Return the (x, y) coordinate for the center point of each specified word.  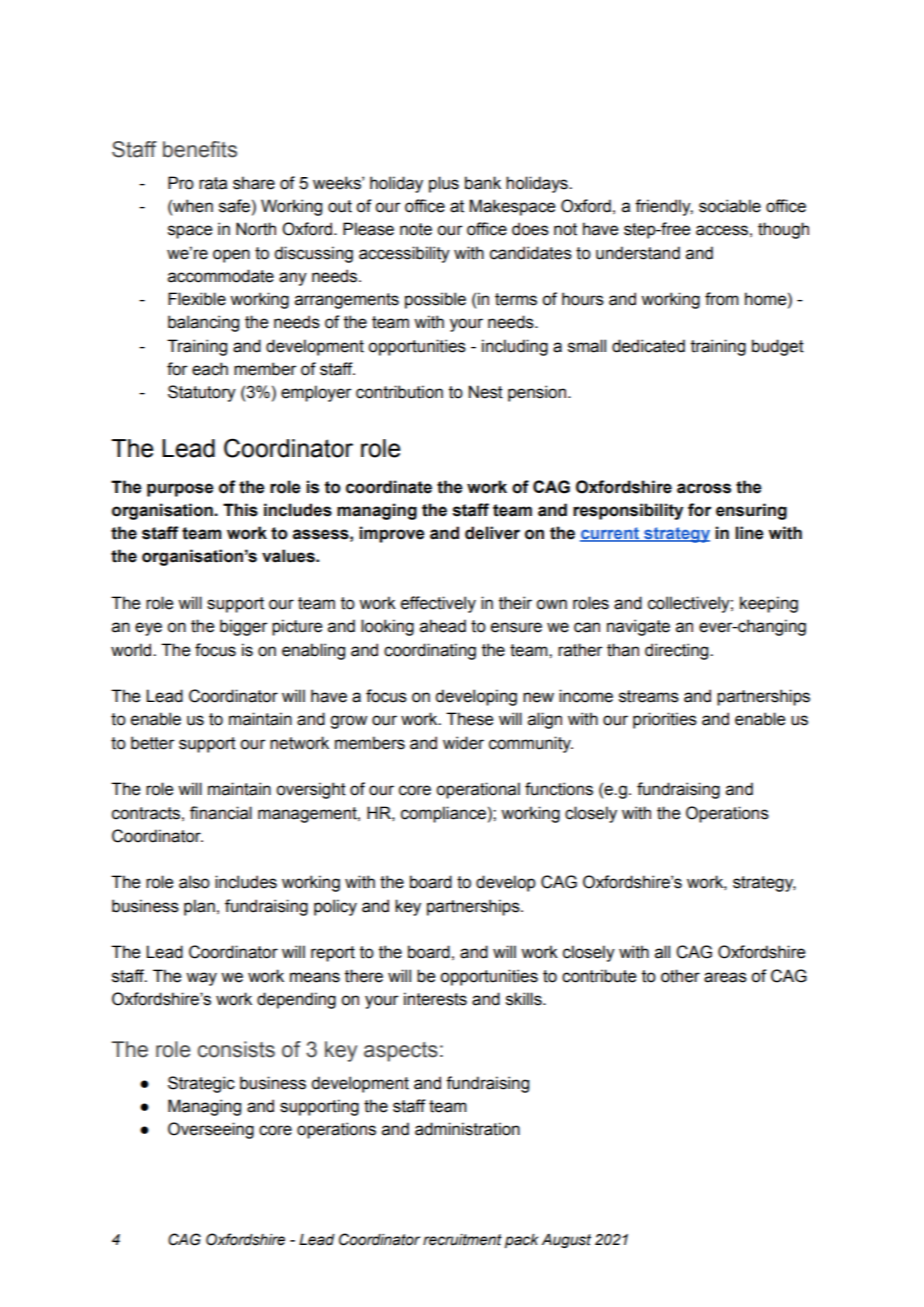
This (240, 510)
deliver (492, 533)
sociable (730, 206)
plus (444, 184)
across (704, 488)
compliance (443, 814)
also (194, 882)
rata (213, 183)
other (680, 976)
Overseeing (211, 1130)
